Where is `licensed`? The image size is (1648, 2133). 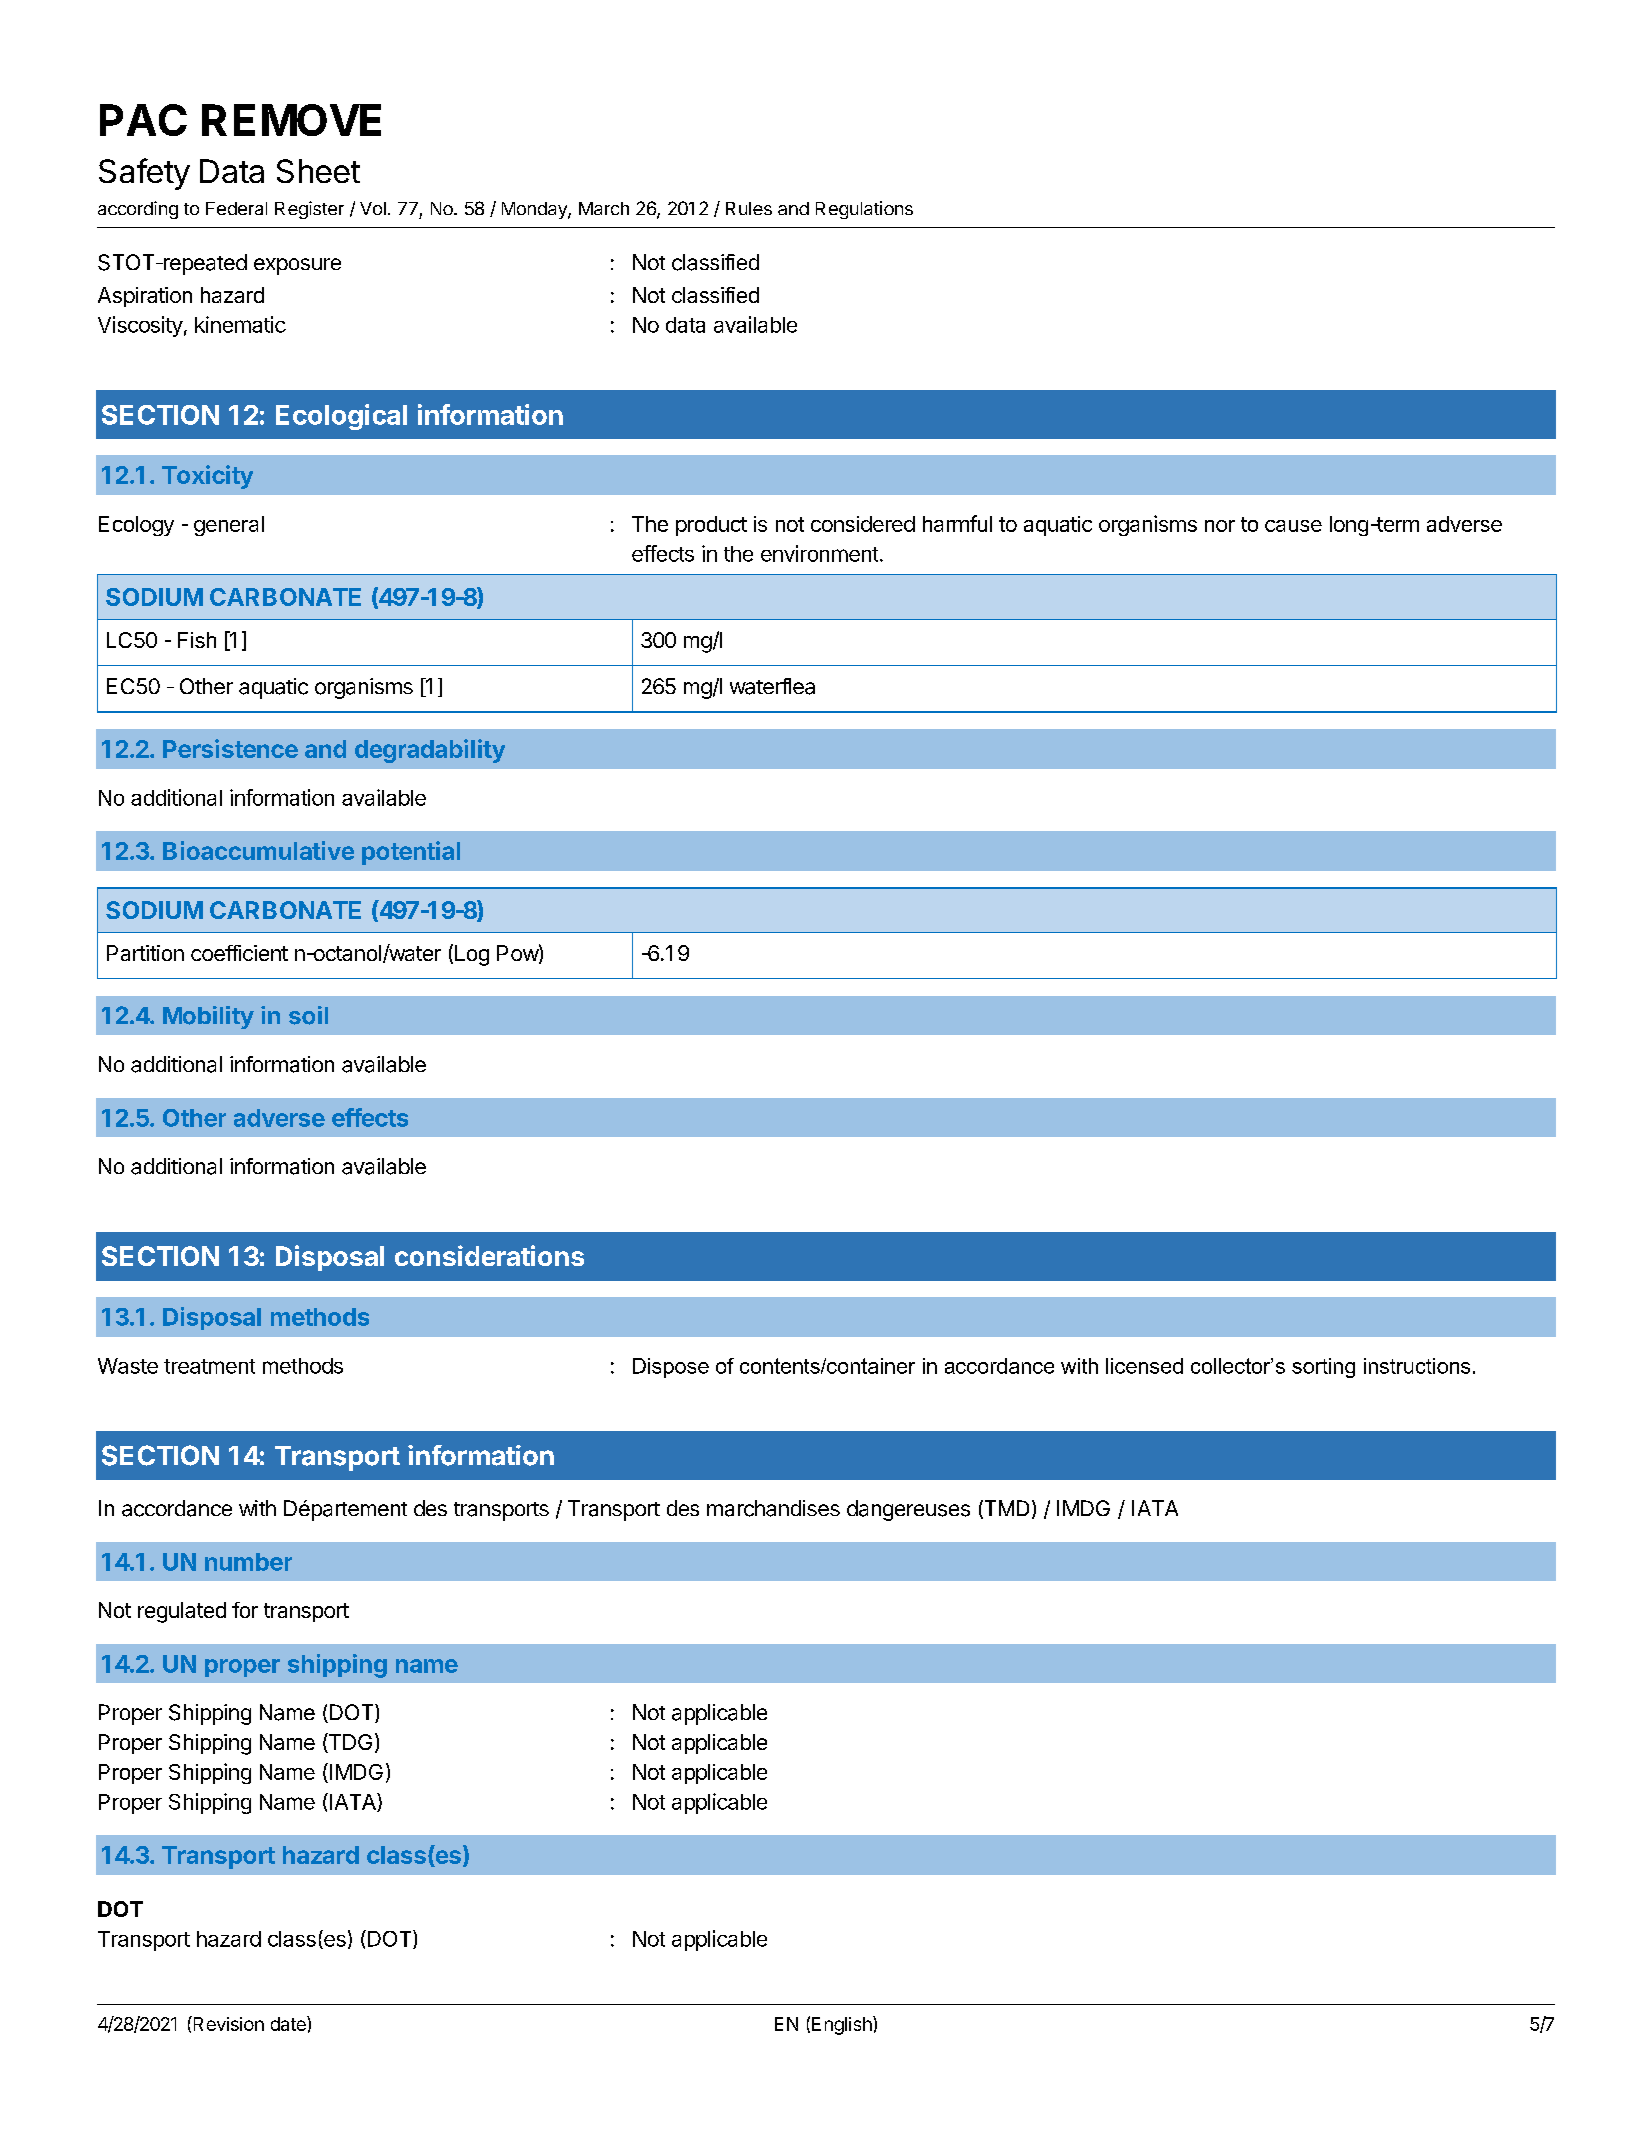
licensed is located at coordinates (1144, 1366).
